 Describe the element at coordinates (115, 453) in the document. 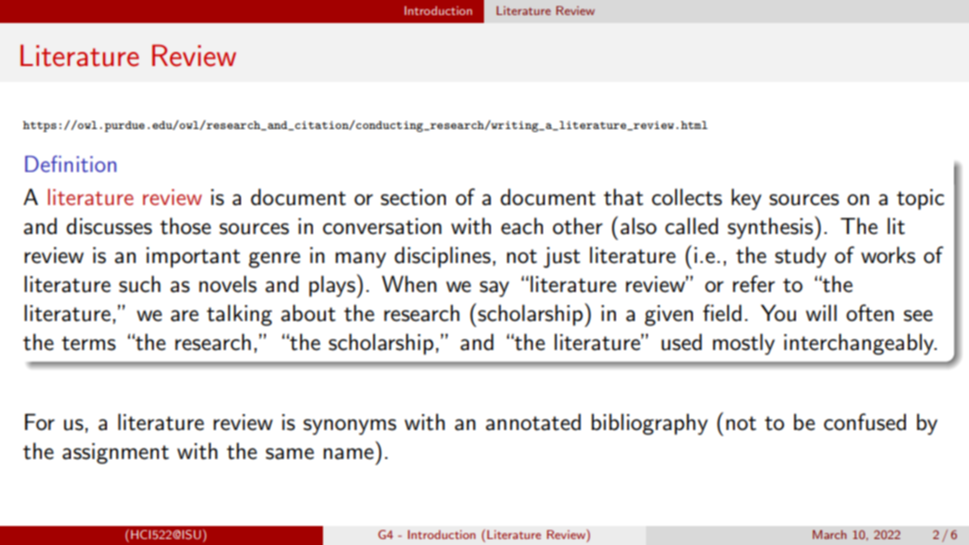

I see `assignment` at that location.
